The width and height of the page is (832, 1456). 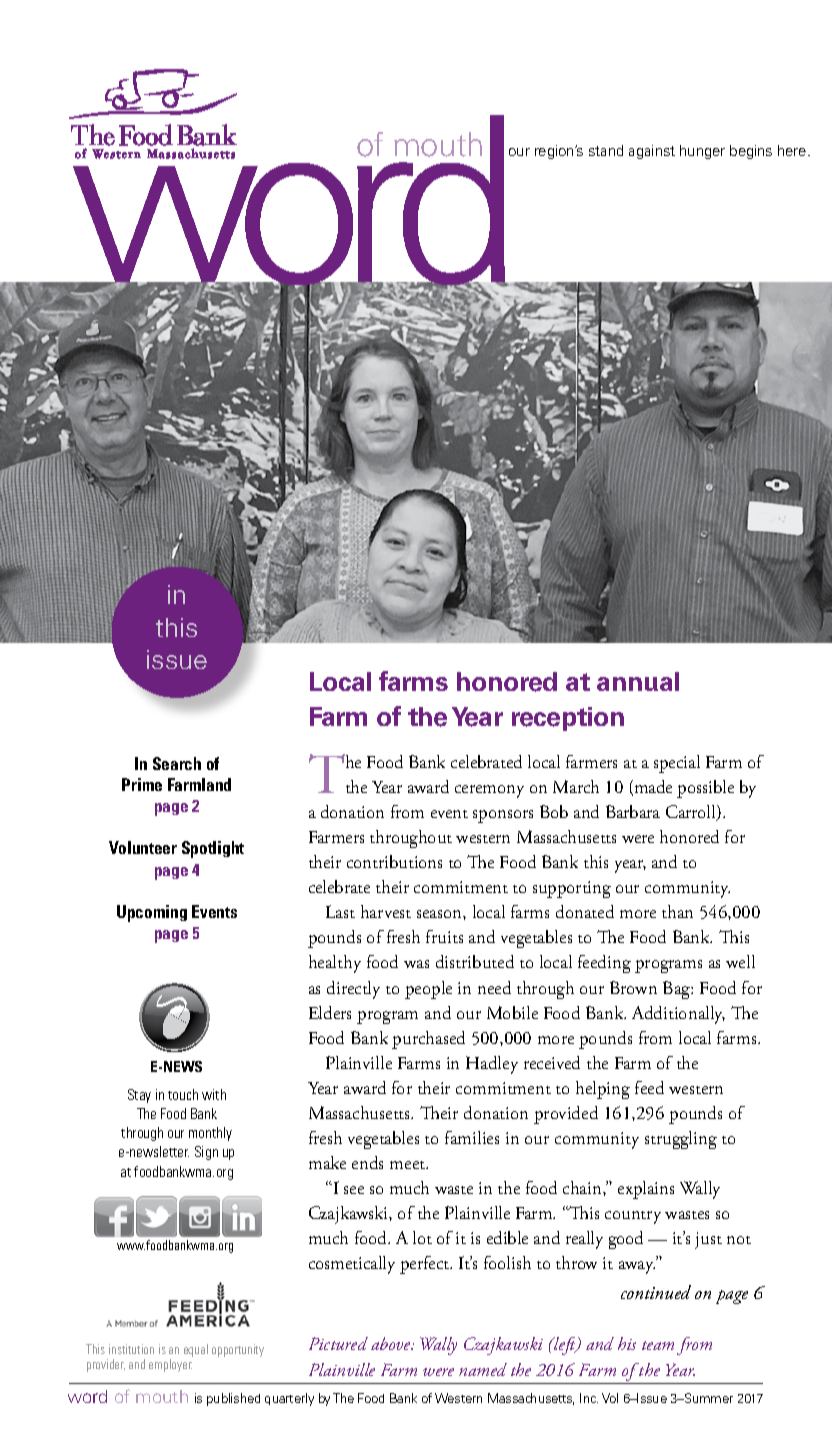 What do you see at coordinates (740, 961) in the page?
I see `well` at bounding box center [740, 961].
